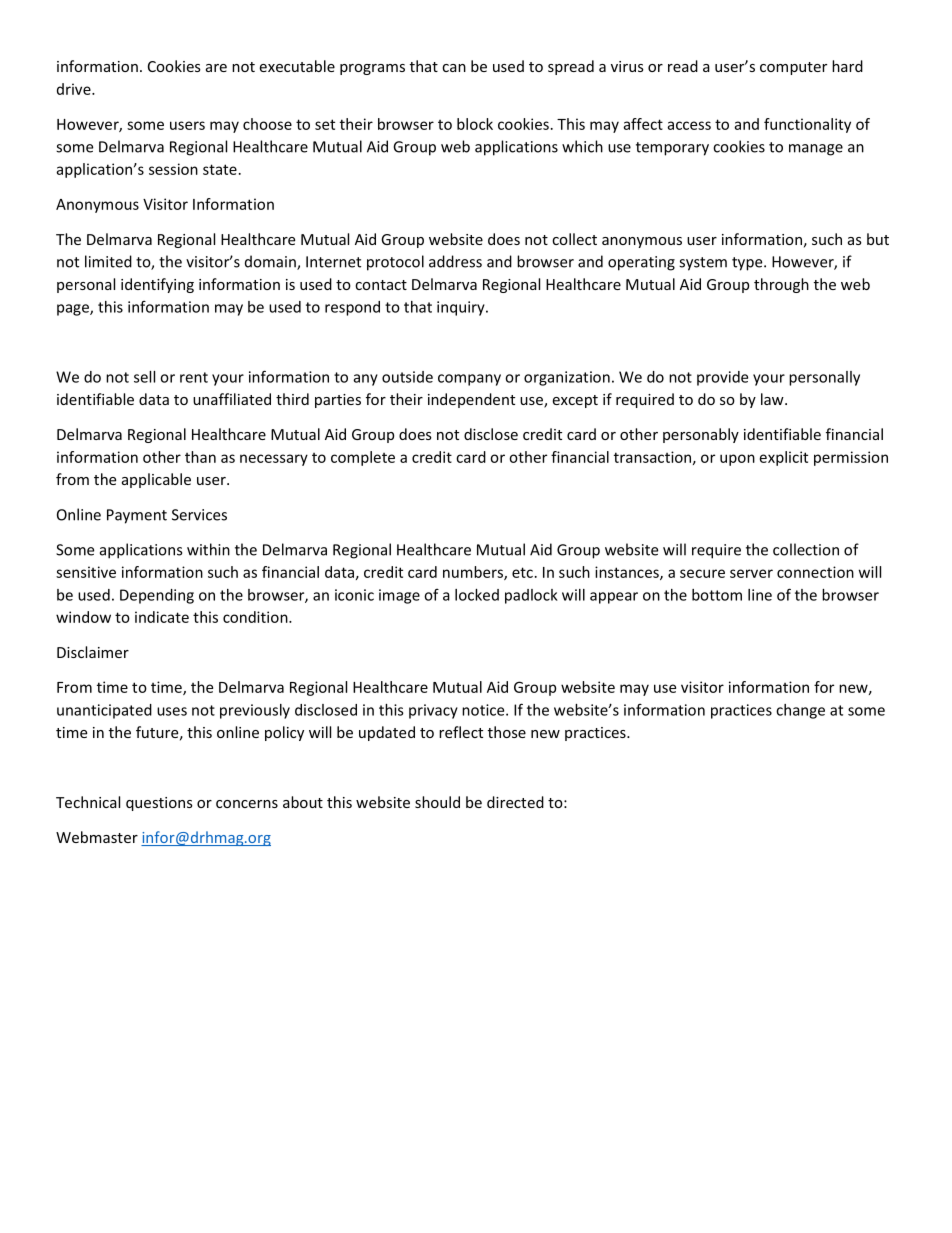  I want to click on questions, so click(159, 804).
